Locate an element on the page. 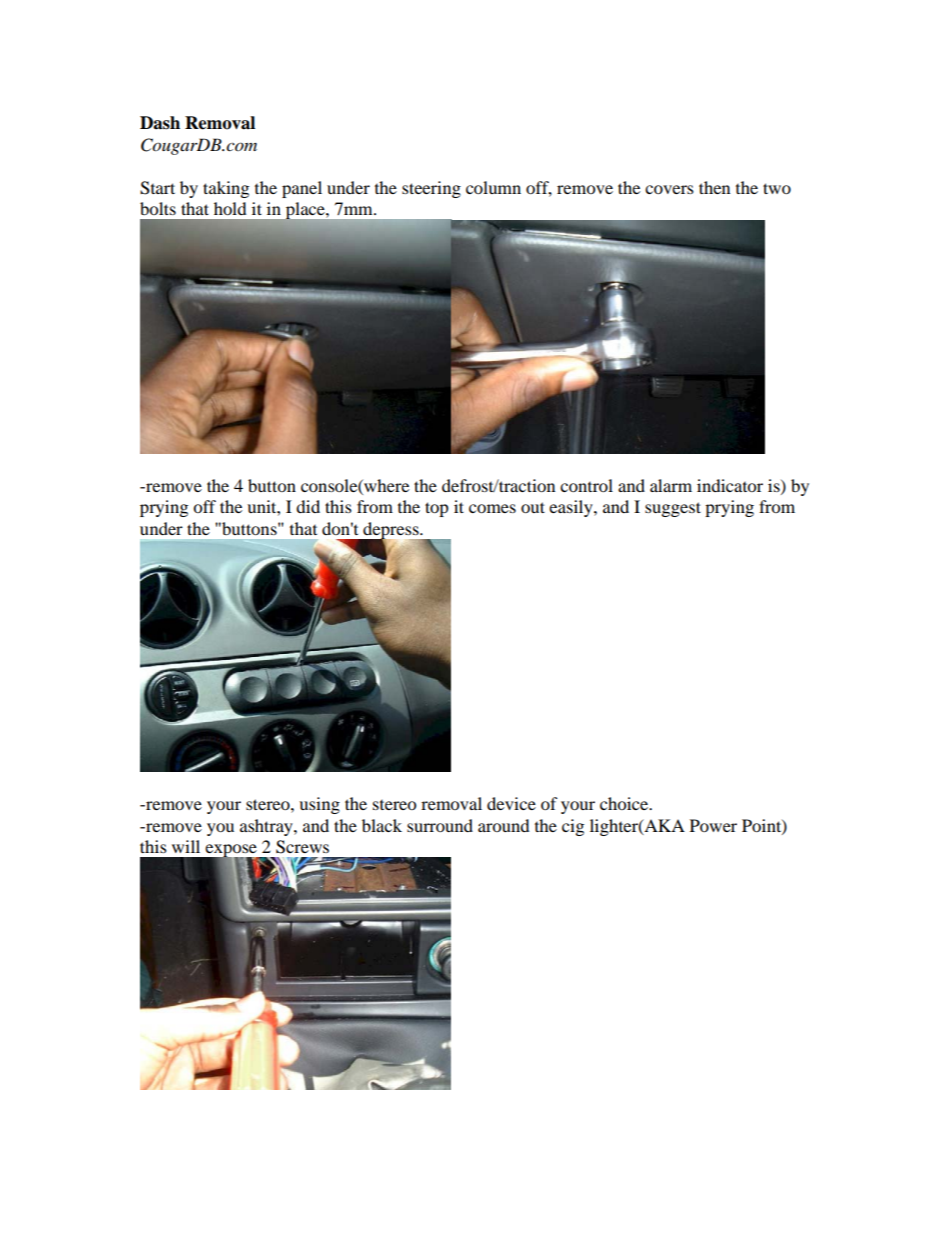 The width and height of the document is (952, 1233). ashtray is located at coordinates (267, 827).
